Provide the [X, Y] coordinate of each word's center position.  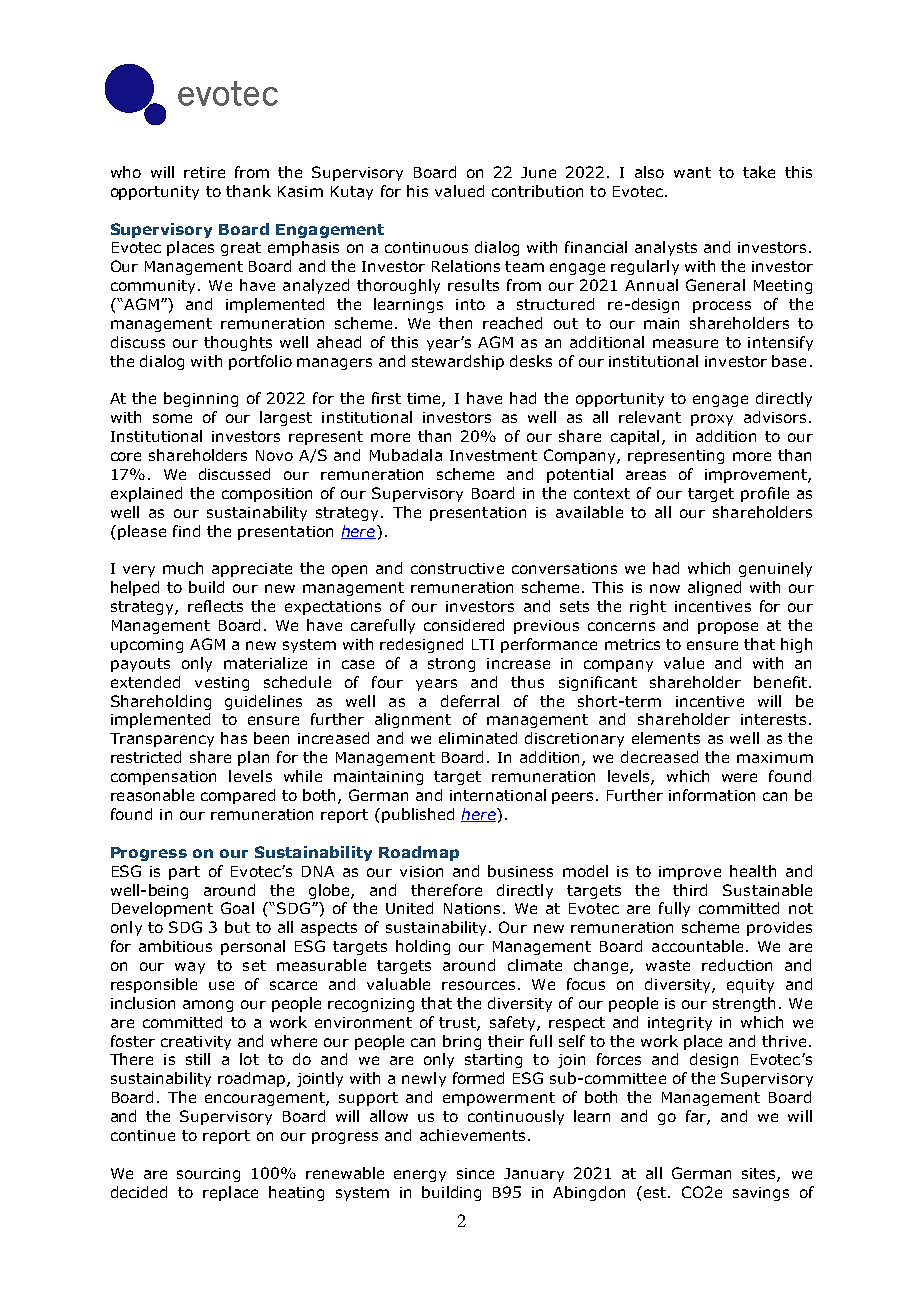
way [190, 968]
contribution [537, 191]
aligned [714, 588]
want [692, 172]
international [498, 795]
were [739, 777]
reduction [737, 965]
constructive [457, 568]
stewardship [458, 362]
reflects [215, 606]
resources [478, 985]
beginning [201, 399]
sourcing [208, 1175]
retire [204, 172]
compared [238, 796]
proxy [712, 420]
